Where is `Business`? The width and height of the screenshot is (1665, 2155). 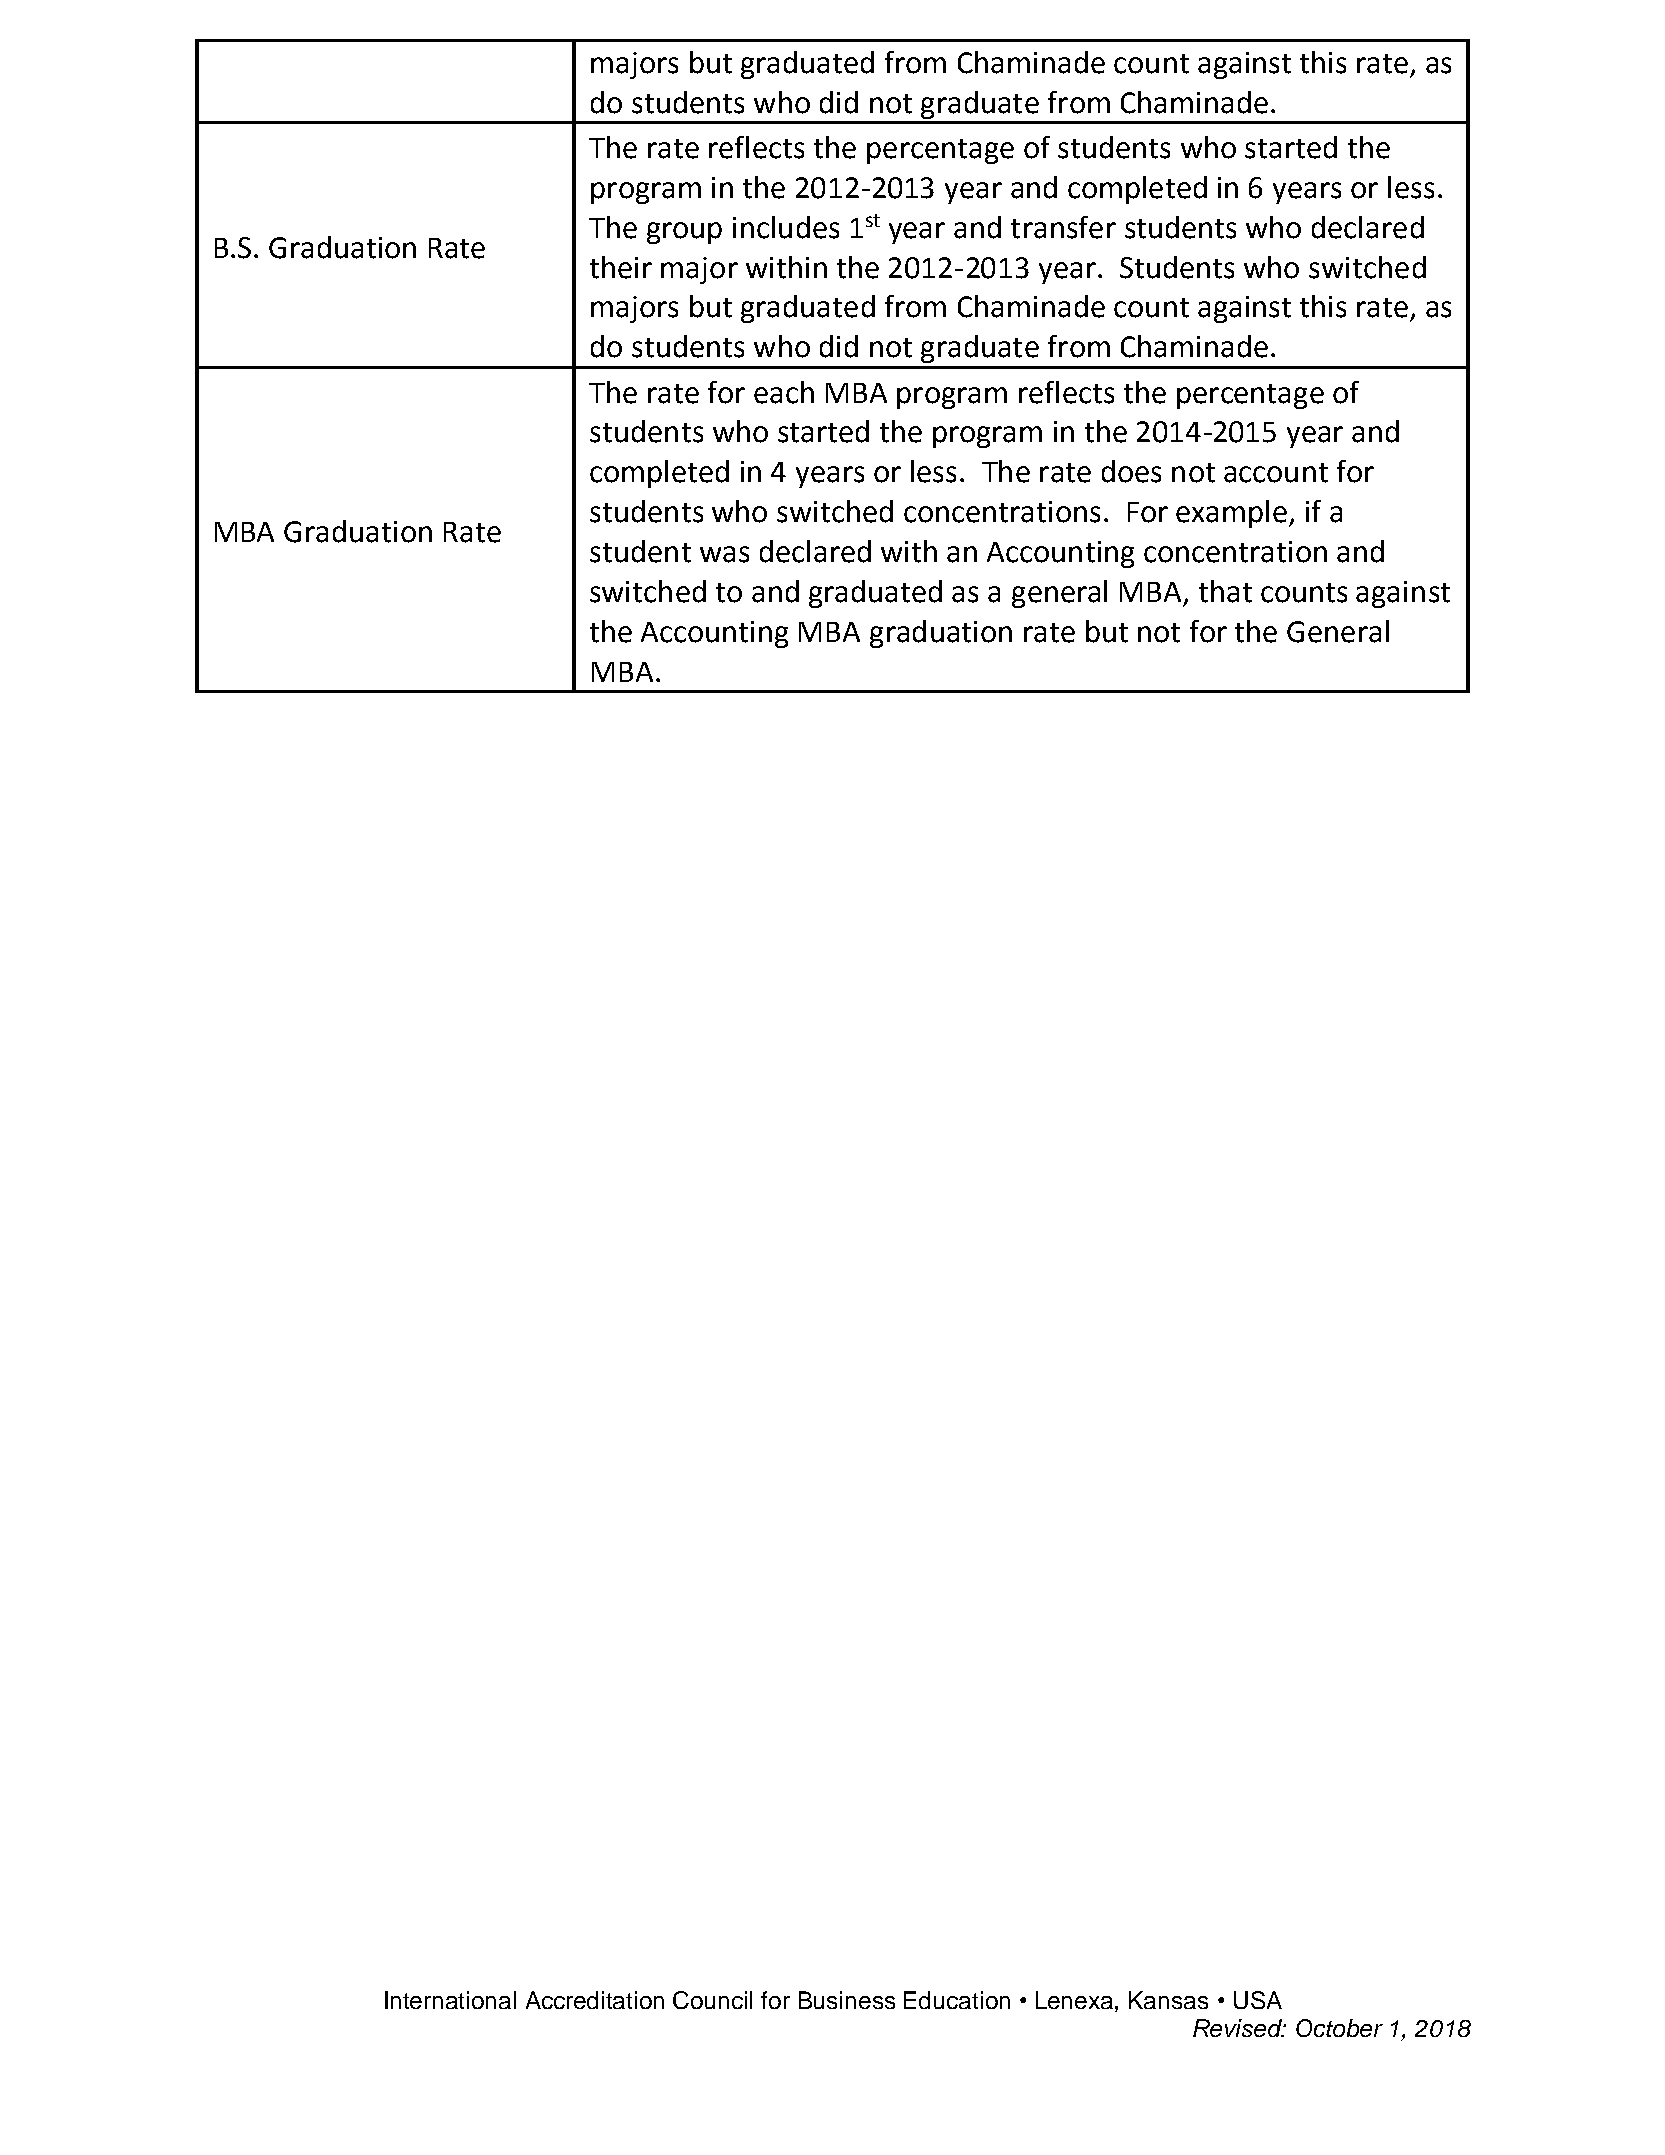 Business is located at coordinates (847, 2000).
